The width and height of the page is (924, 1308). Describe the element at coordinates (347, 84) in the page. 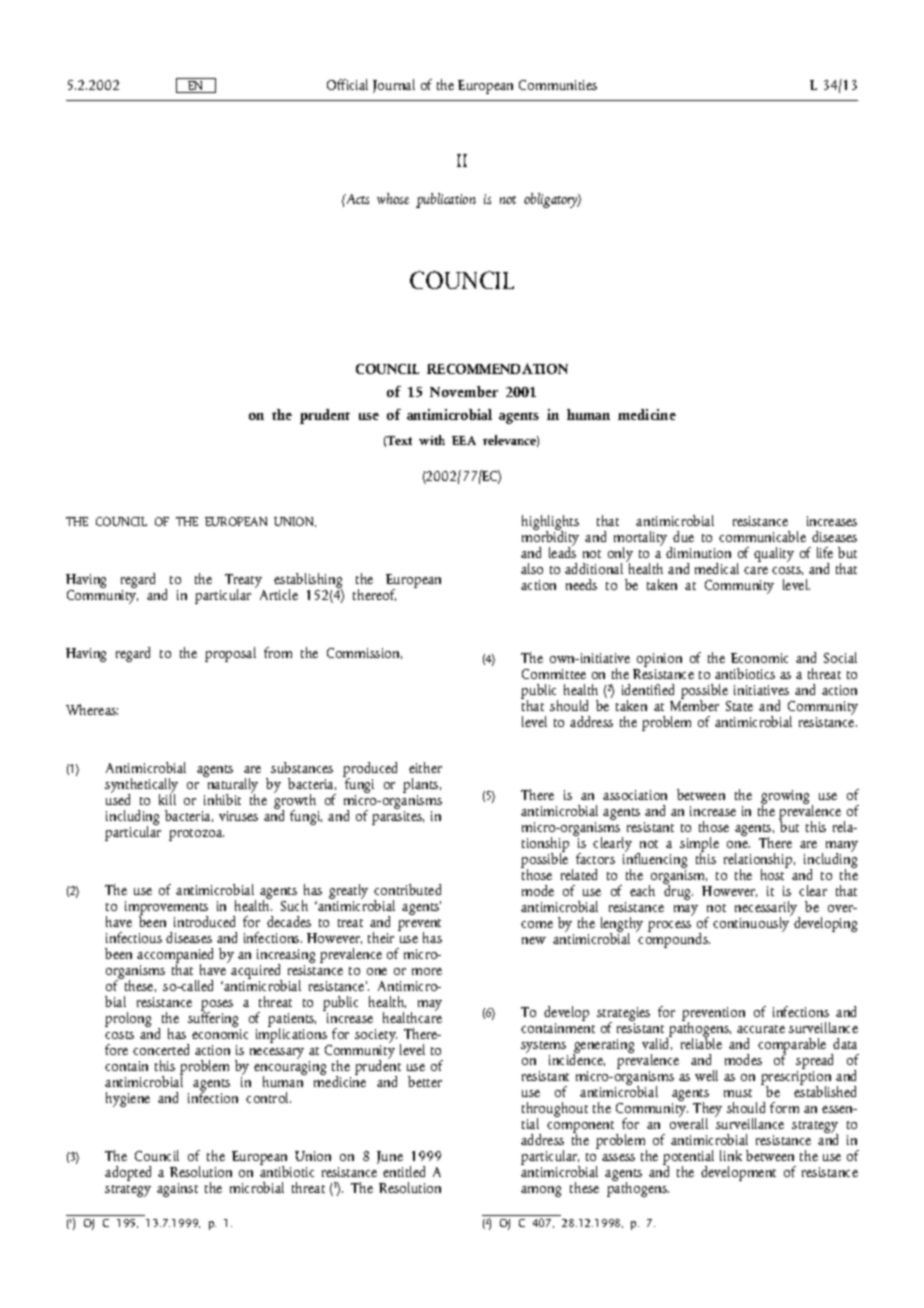

I see `Official` at that location.
